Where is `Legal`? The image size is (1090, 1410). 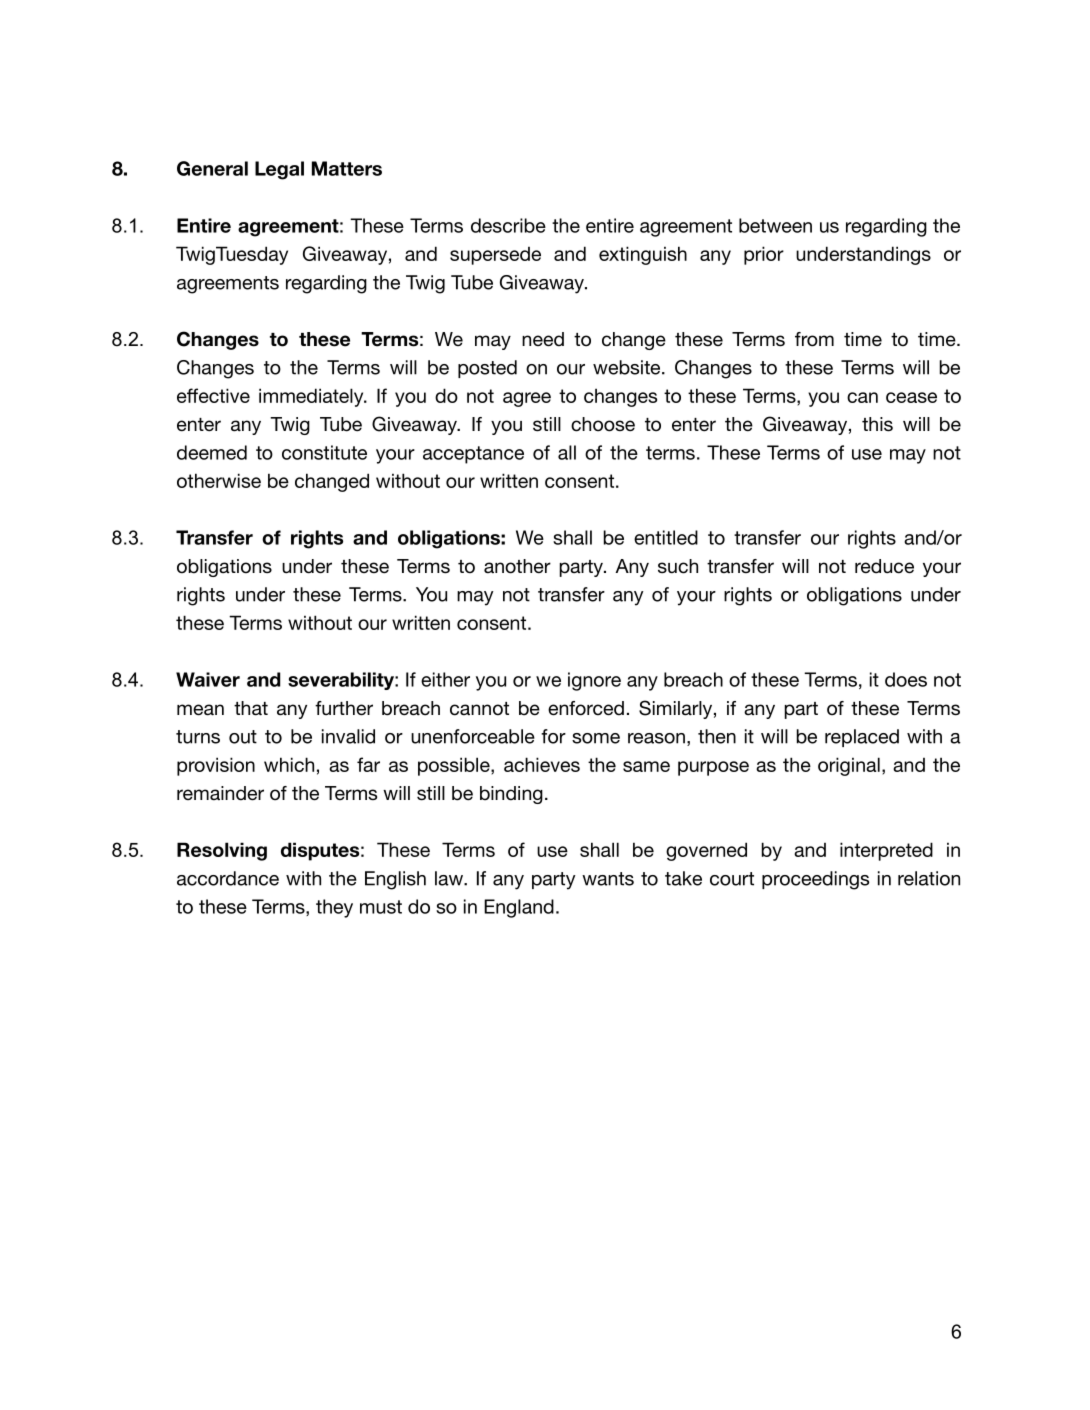 Legal is located at coordinates (279, 170).
